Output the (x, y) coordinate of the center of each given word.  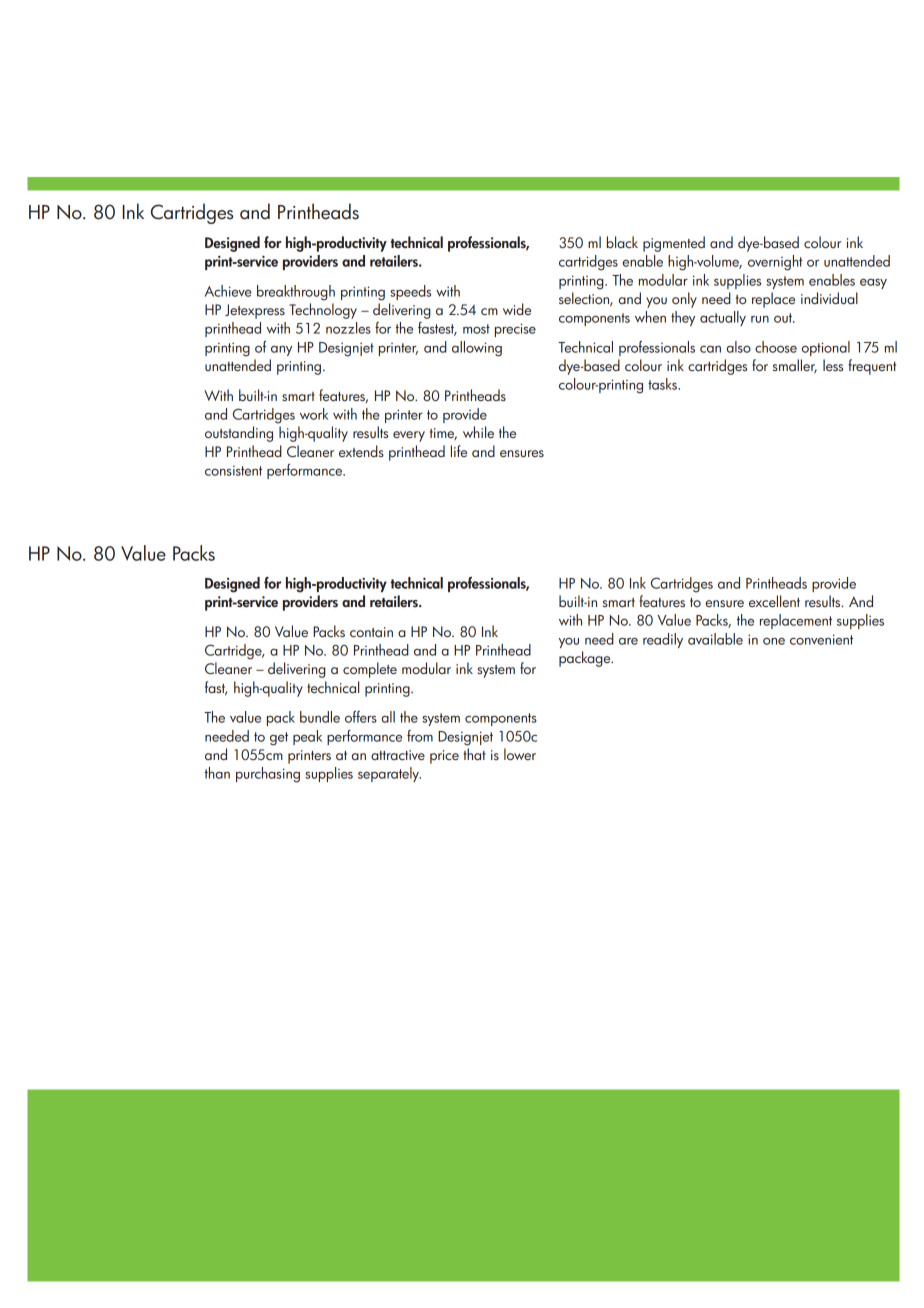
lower (520, 754)
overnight (775, 263)
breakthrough (296, 293)
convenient (821, 639)
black (622, 242)
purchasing (268, 775)
